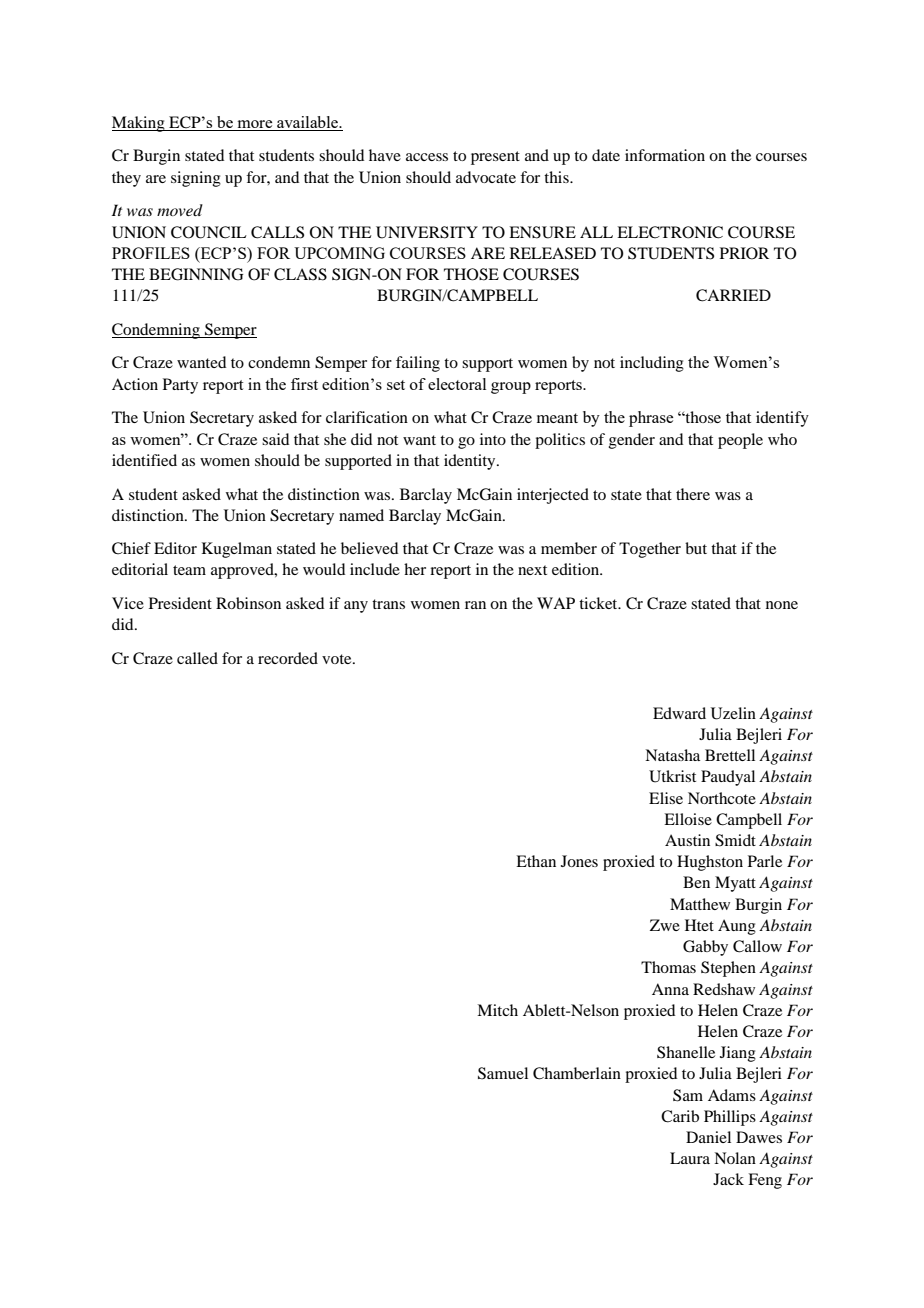 This screenshot has height=1308, width=924. What do you see at coordinates (577, 1073) in the screenshot?
I see `Chamberlain` at bounding box center [577, 1073].
